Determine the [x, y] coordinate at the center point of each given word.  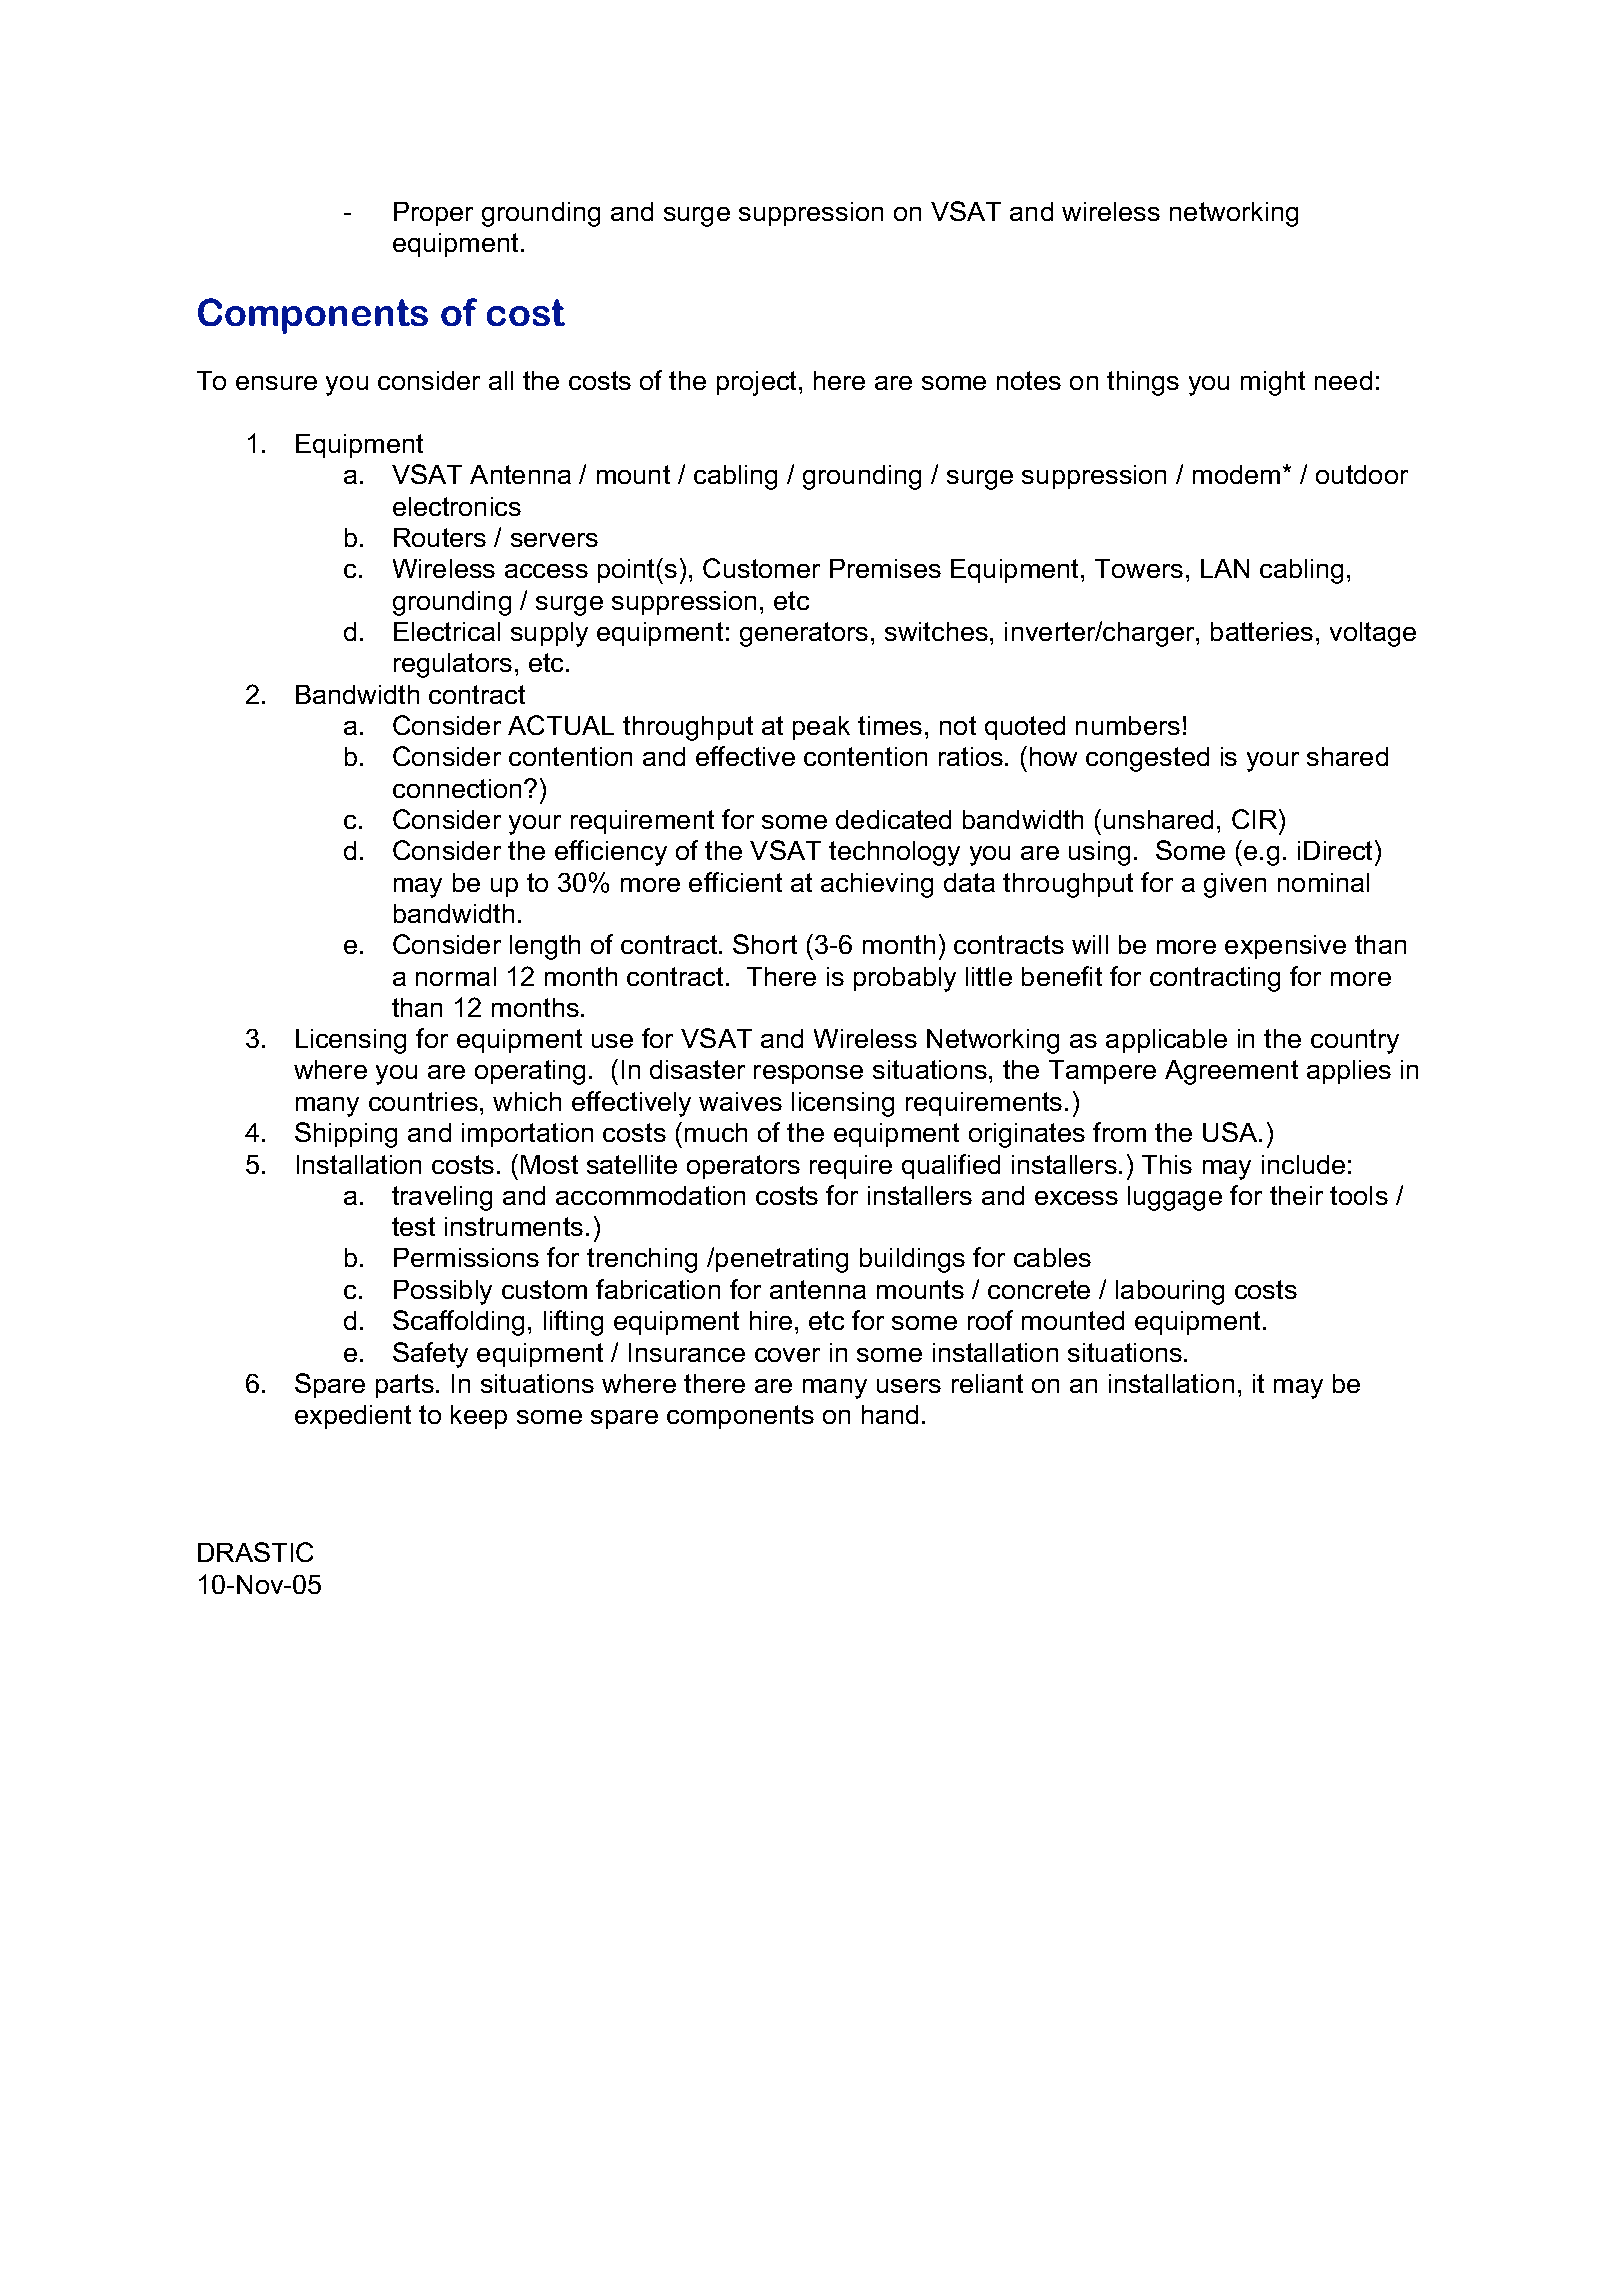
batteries [1262, 631]
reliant [987, 1383]
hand [890, 1414]
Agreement [1231, 1072]
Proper [433, 214]
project [758, 383]
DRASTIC [255, 1552]
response [808, 1074]
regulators [453, 665]
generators [804, 634]
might [1273, 383]
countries [423, 1101]
